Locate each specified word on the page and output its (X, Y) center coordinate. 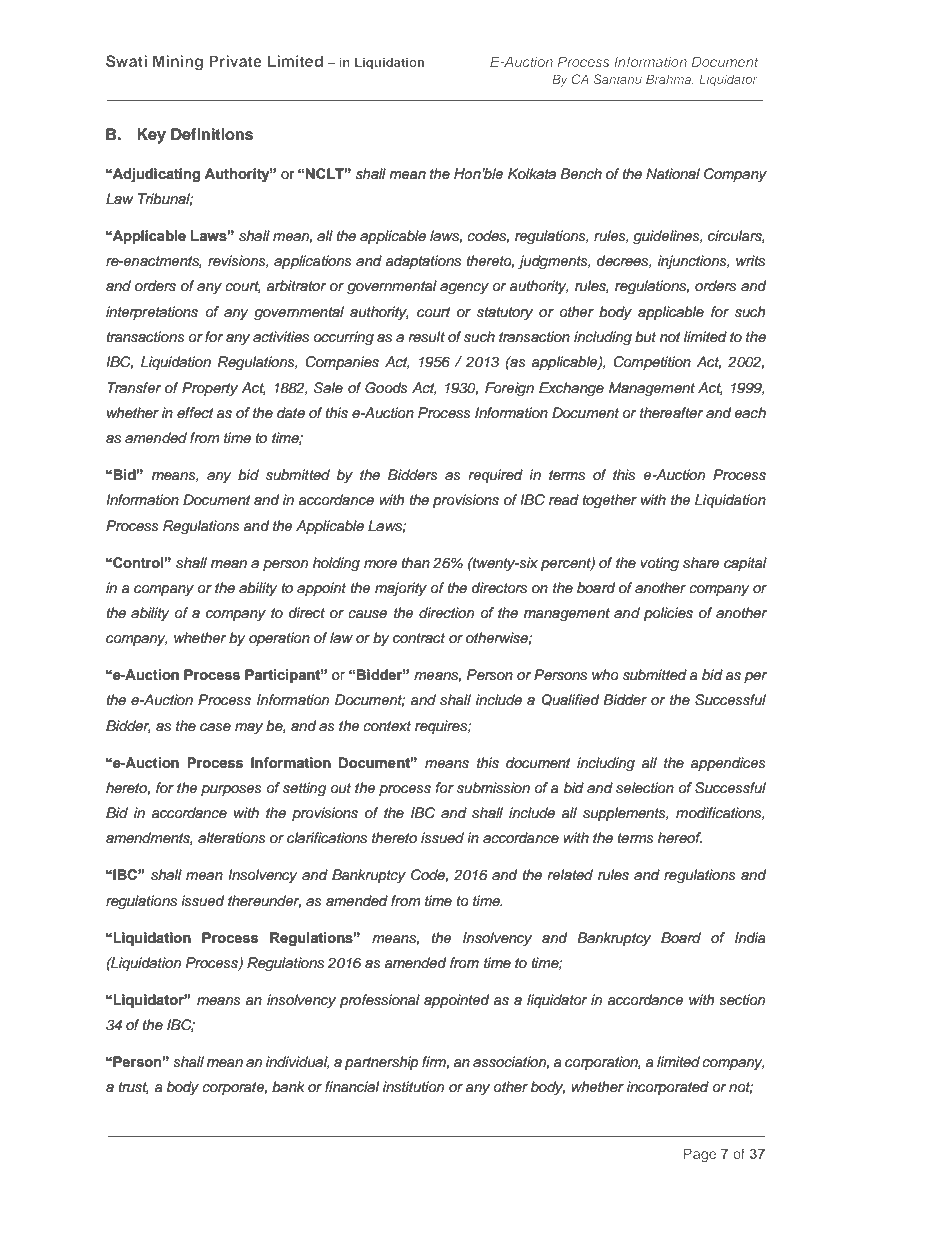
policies (668, 614)
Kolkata (532, 173)
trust (133, 1088)
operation (279, 639)
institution (413, 1087)
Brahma (670, 80)
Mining (178, 63)
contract (419, 638)
